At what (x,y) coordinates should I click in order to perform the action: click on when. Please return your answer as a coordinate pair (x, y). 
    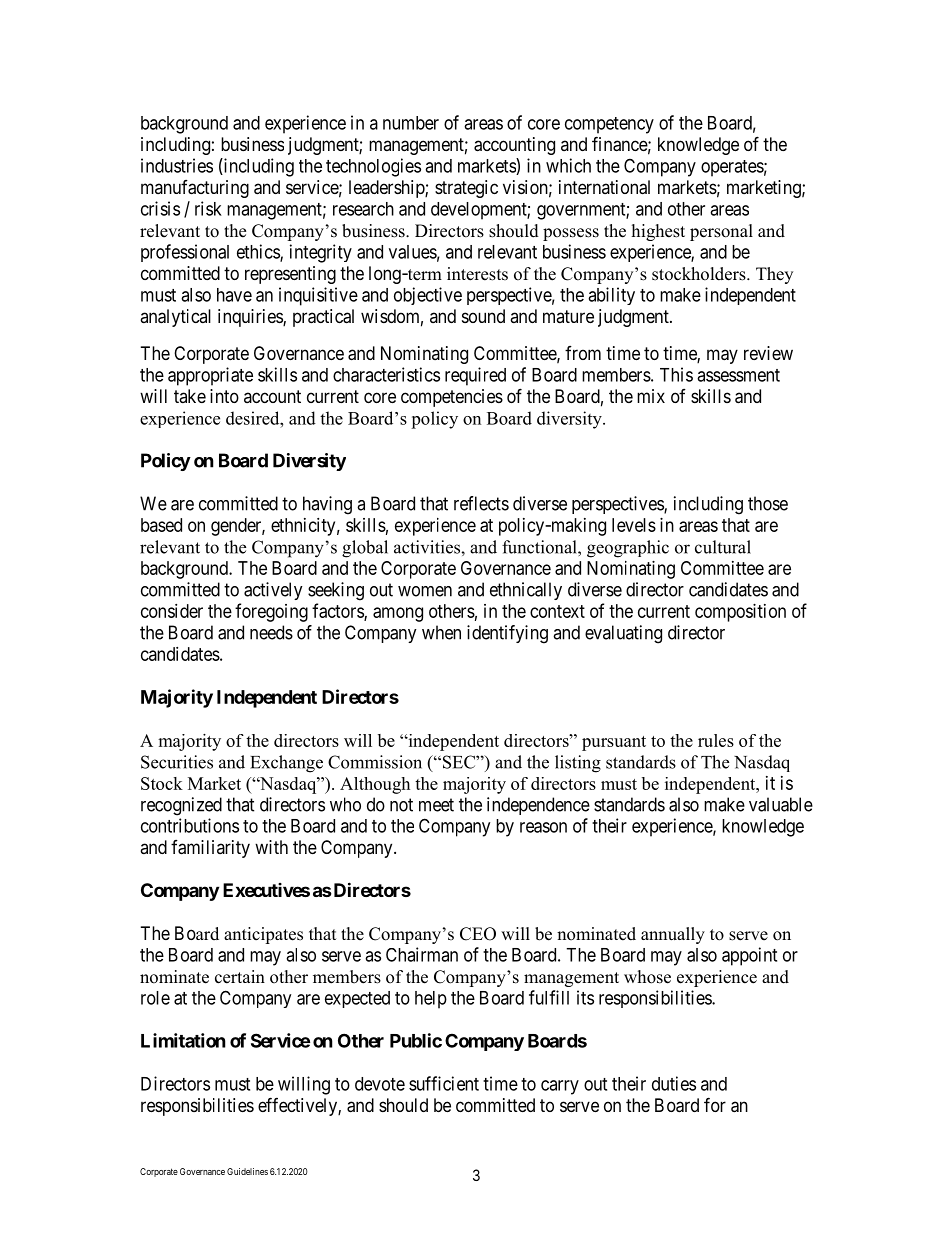
    Looking at the image, I should click on (441, 632).
